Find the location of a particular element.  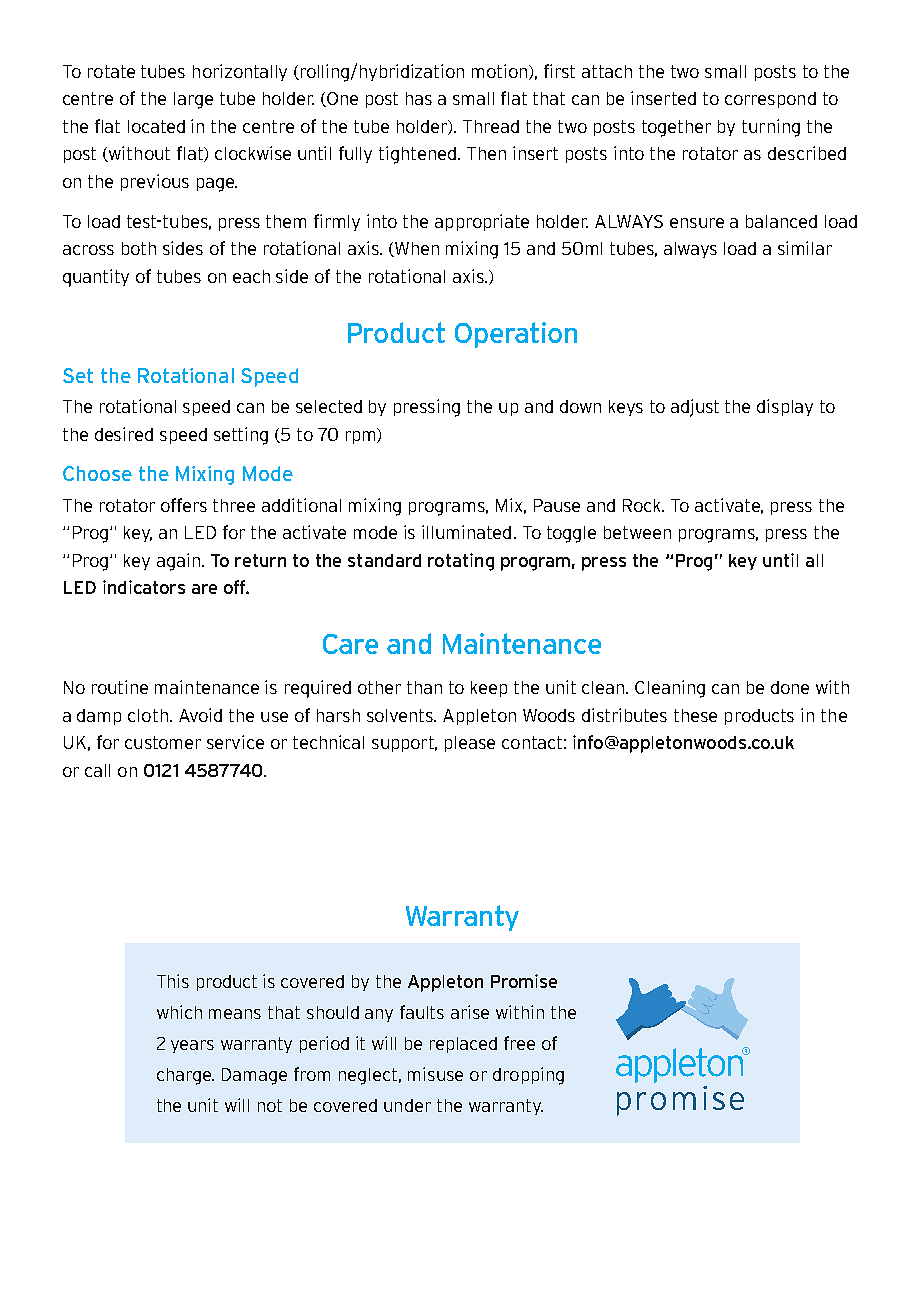

adjust is located at coordinates (695, 408).
